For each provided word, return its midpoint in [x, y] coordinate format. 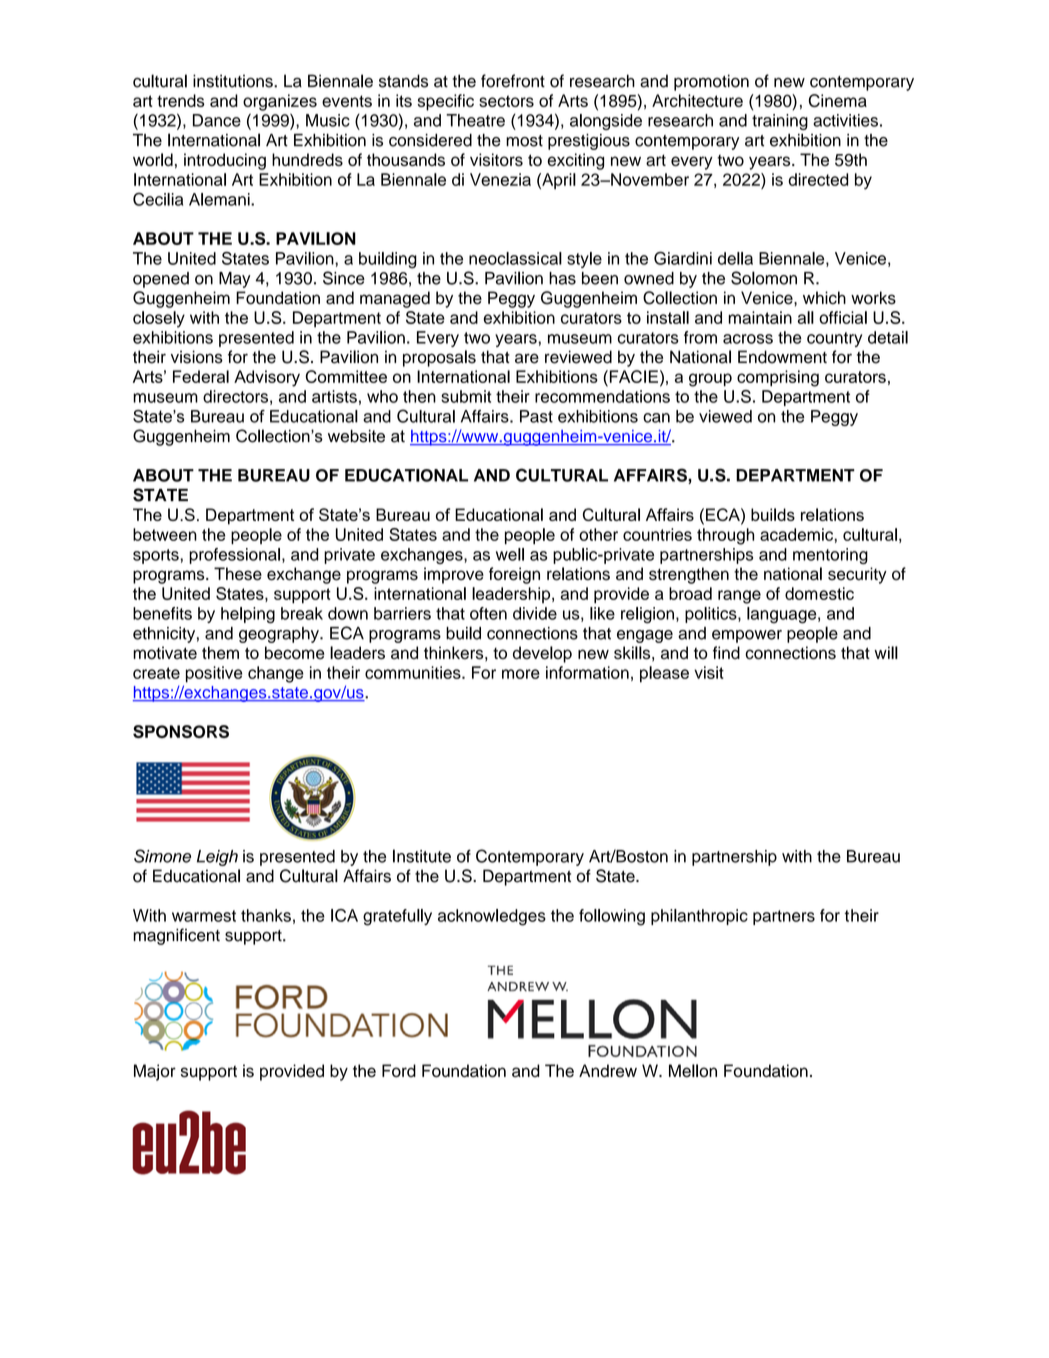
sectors [506, 101]
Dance [217, 120]
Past [536, 416]
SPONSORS [181, 731]
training [780, 122]
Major [155, 1072]
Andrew [608, 1070]
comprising [778, 378]
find [726, 652]
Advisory [267, 378]
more [521, 674]
